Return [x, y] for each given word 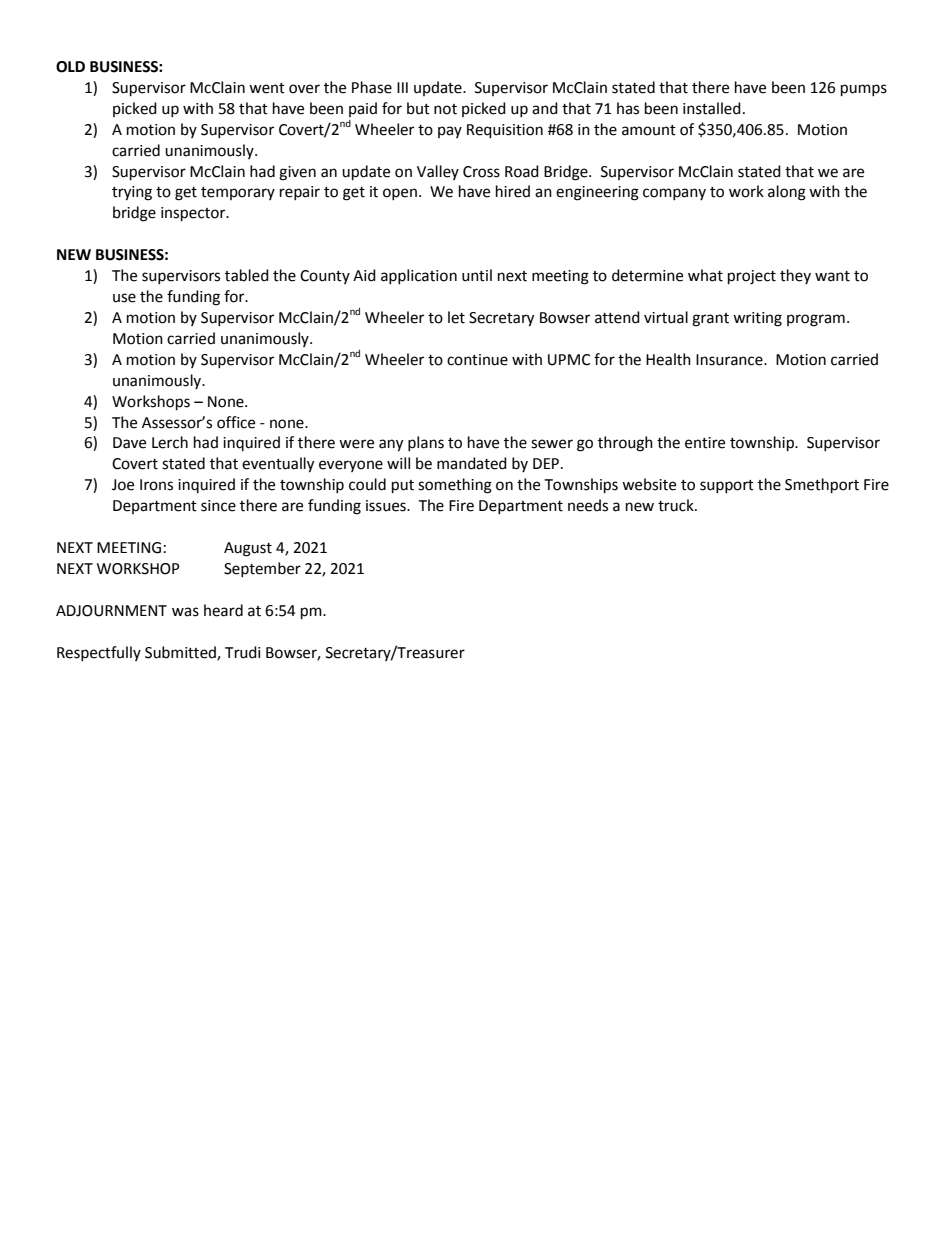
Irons [156, 485]
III [402, 87]
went [267, 88]
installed [712, 108]
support [727, 486]
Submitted [181, 653]
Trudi [243, 652]
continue [477, 360]
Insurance [730, 360]
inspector [194, 214]
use [124, 298]
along [787, 193]
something [455, 486]
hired [513, 191]
